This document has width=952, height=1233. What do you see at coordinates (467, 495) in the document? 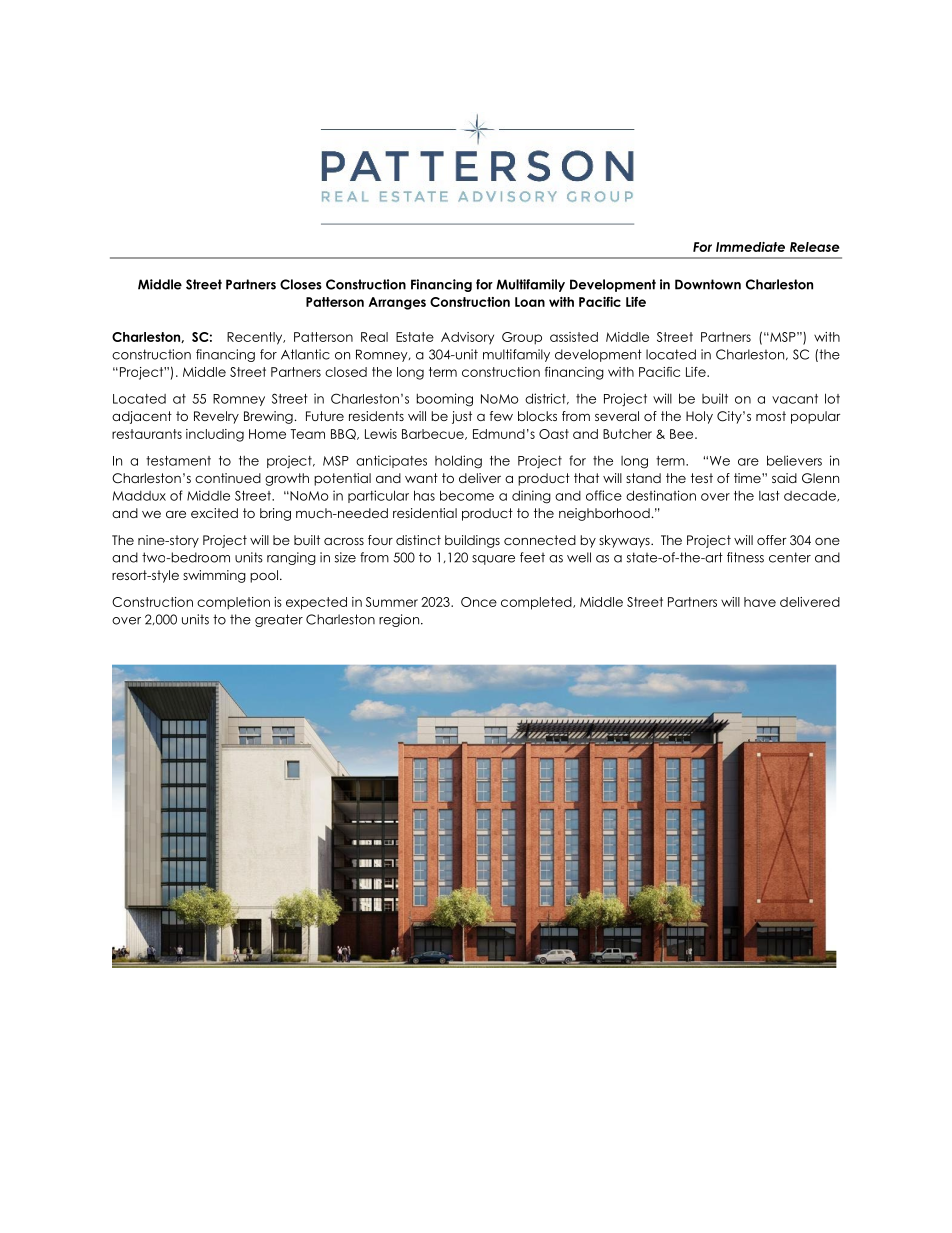
I see `become` at bounding box center [467, 495].
